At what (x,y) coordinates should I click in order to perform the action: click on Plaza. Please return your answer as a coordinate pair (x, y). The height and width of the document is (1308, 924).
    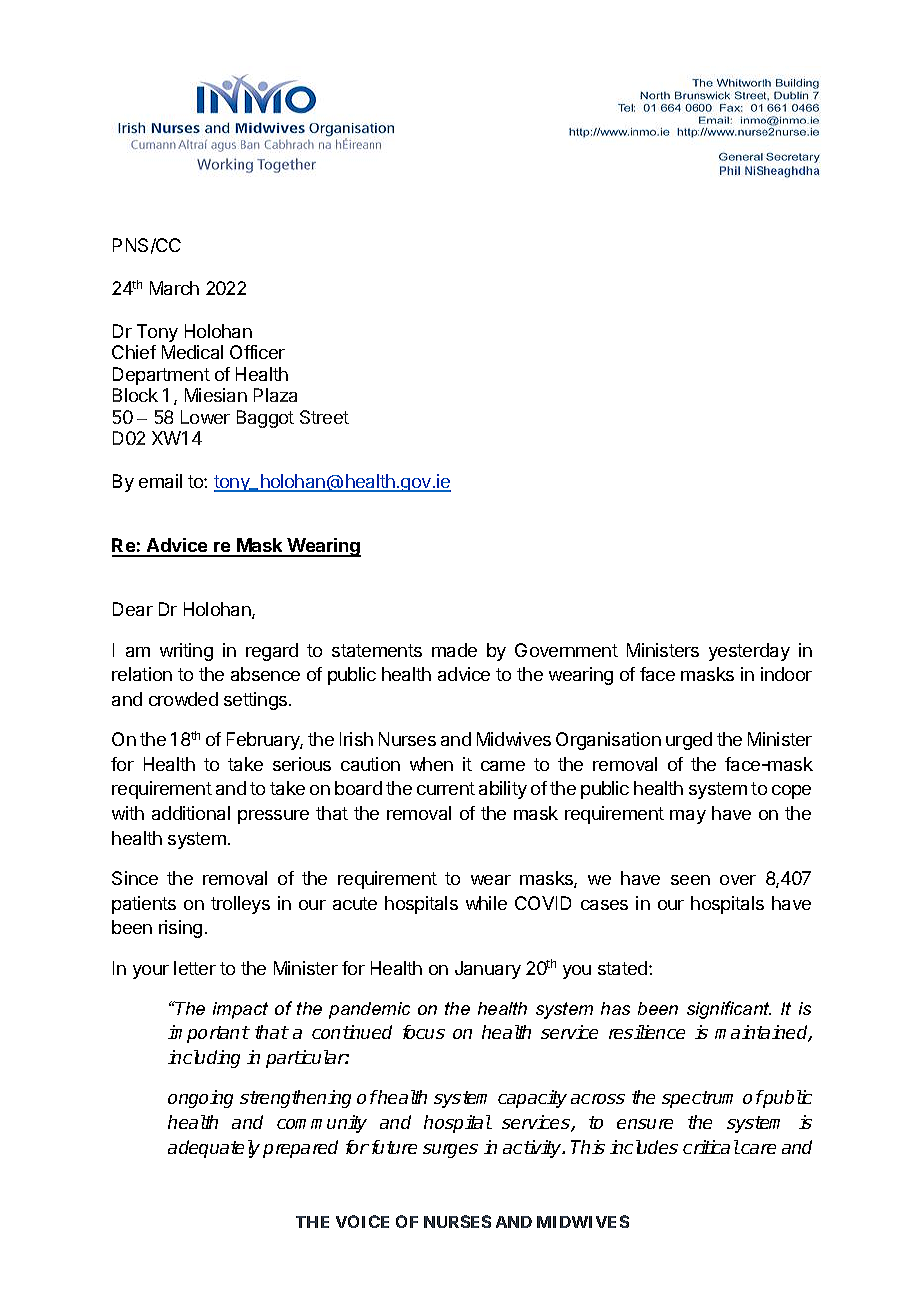
    Looking at the image, I should click on (275, 395).
